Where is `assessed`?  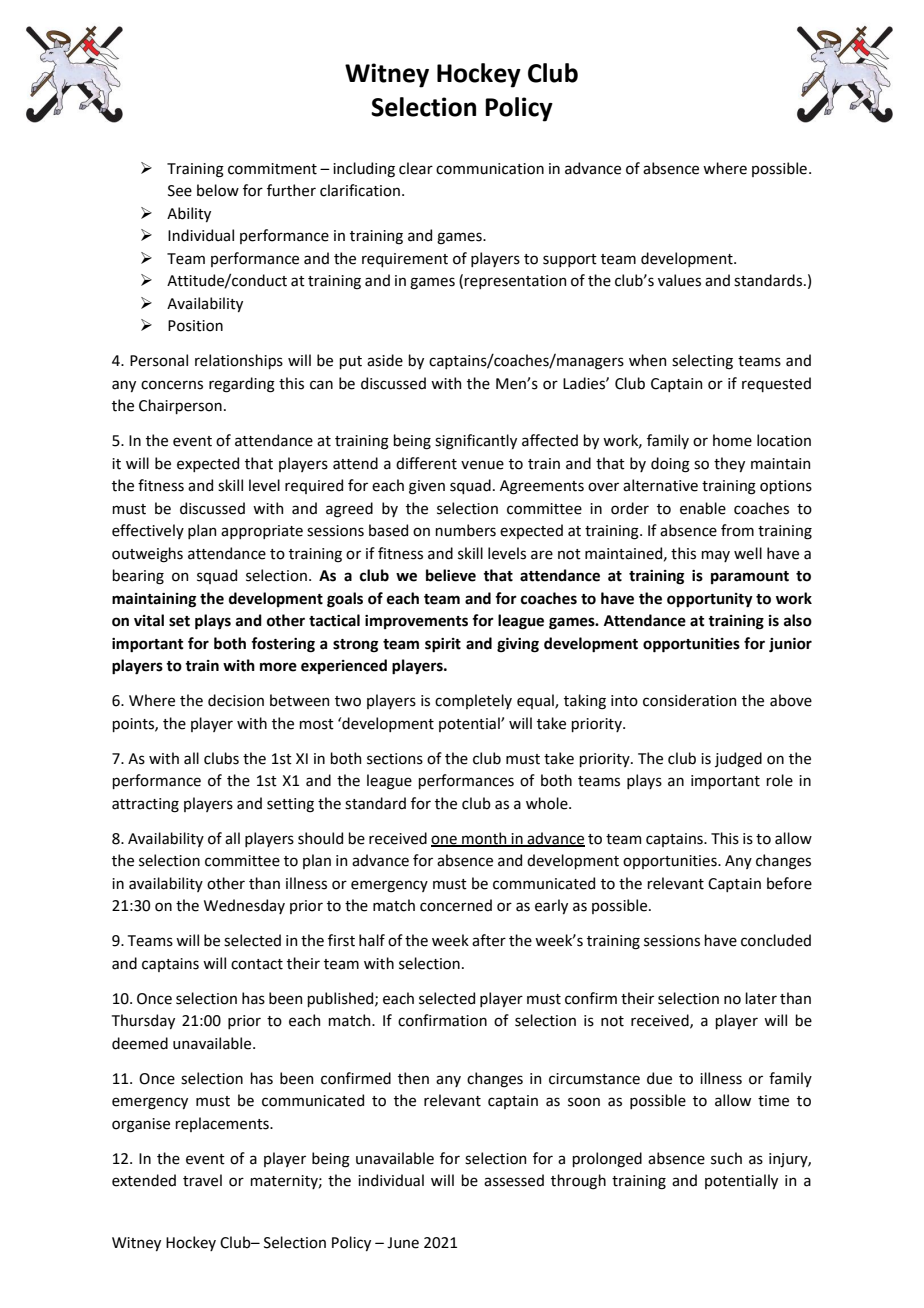 assessed is located at coordinates (514, 1180).
